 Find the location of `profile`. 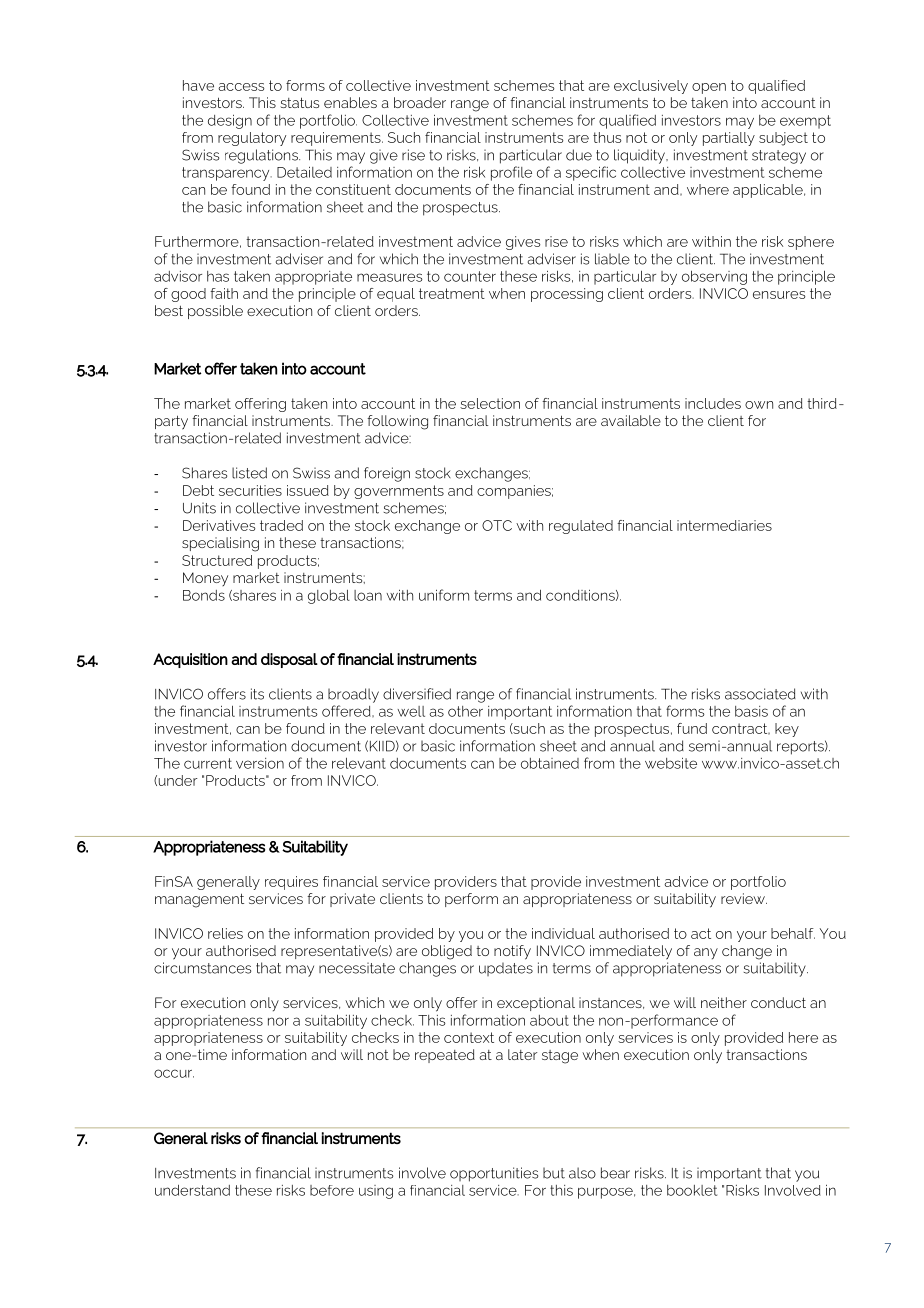

profile is located at coordinates (511, 173).
